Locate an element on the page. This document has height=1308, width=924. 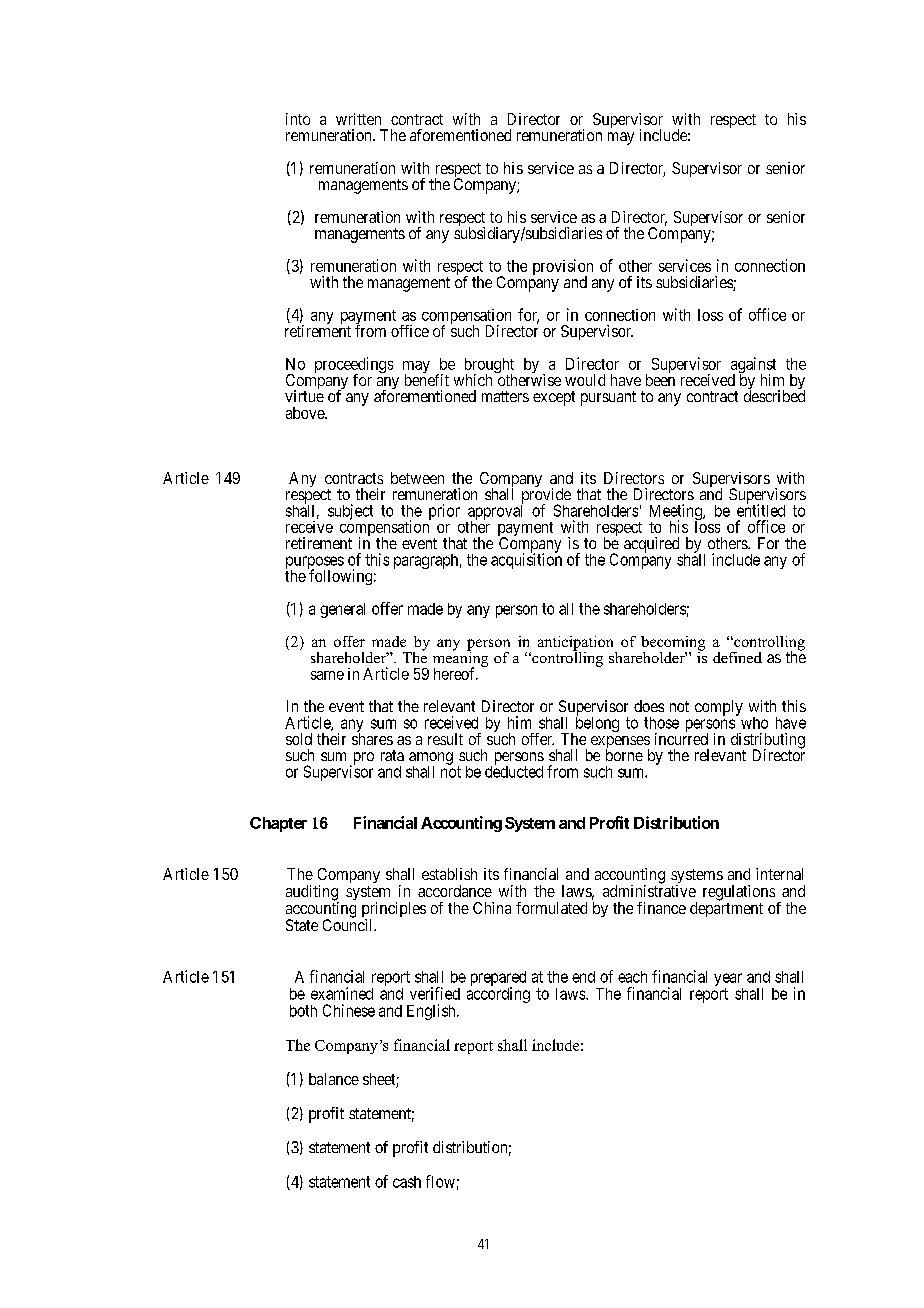
provide is located at coordinates (546, 497).
